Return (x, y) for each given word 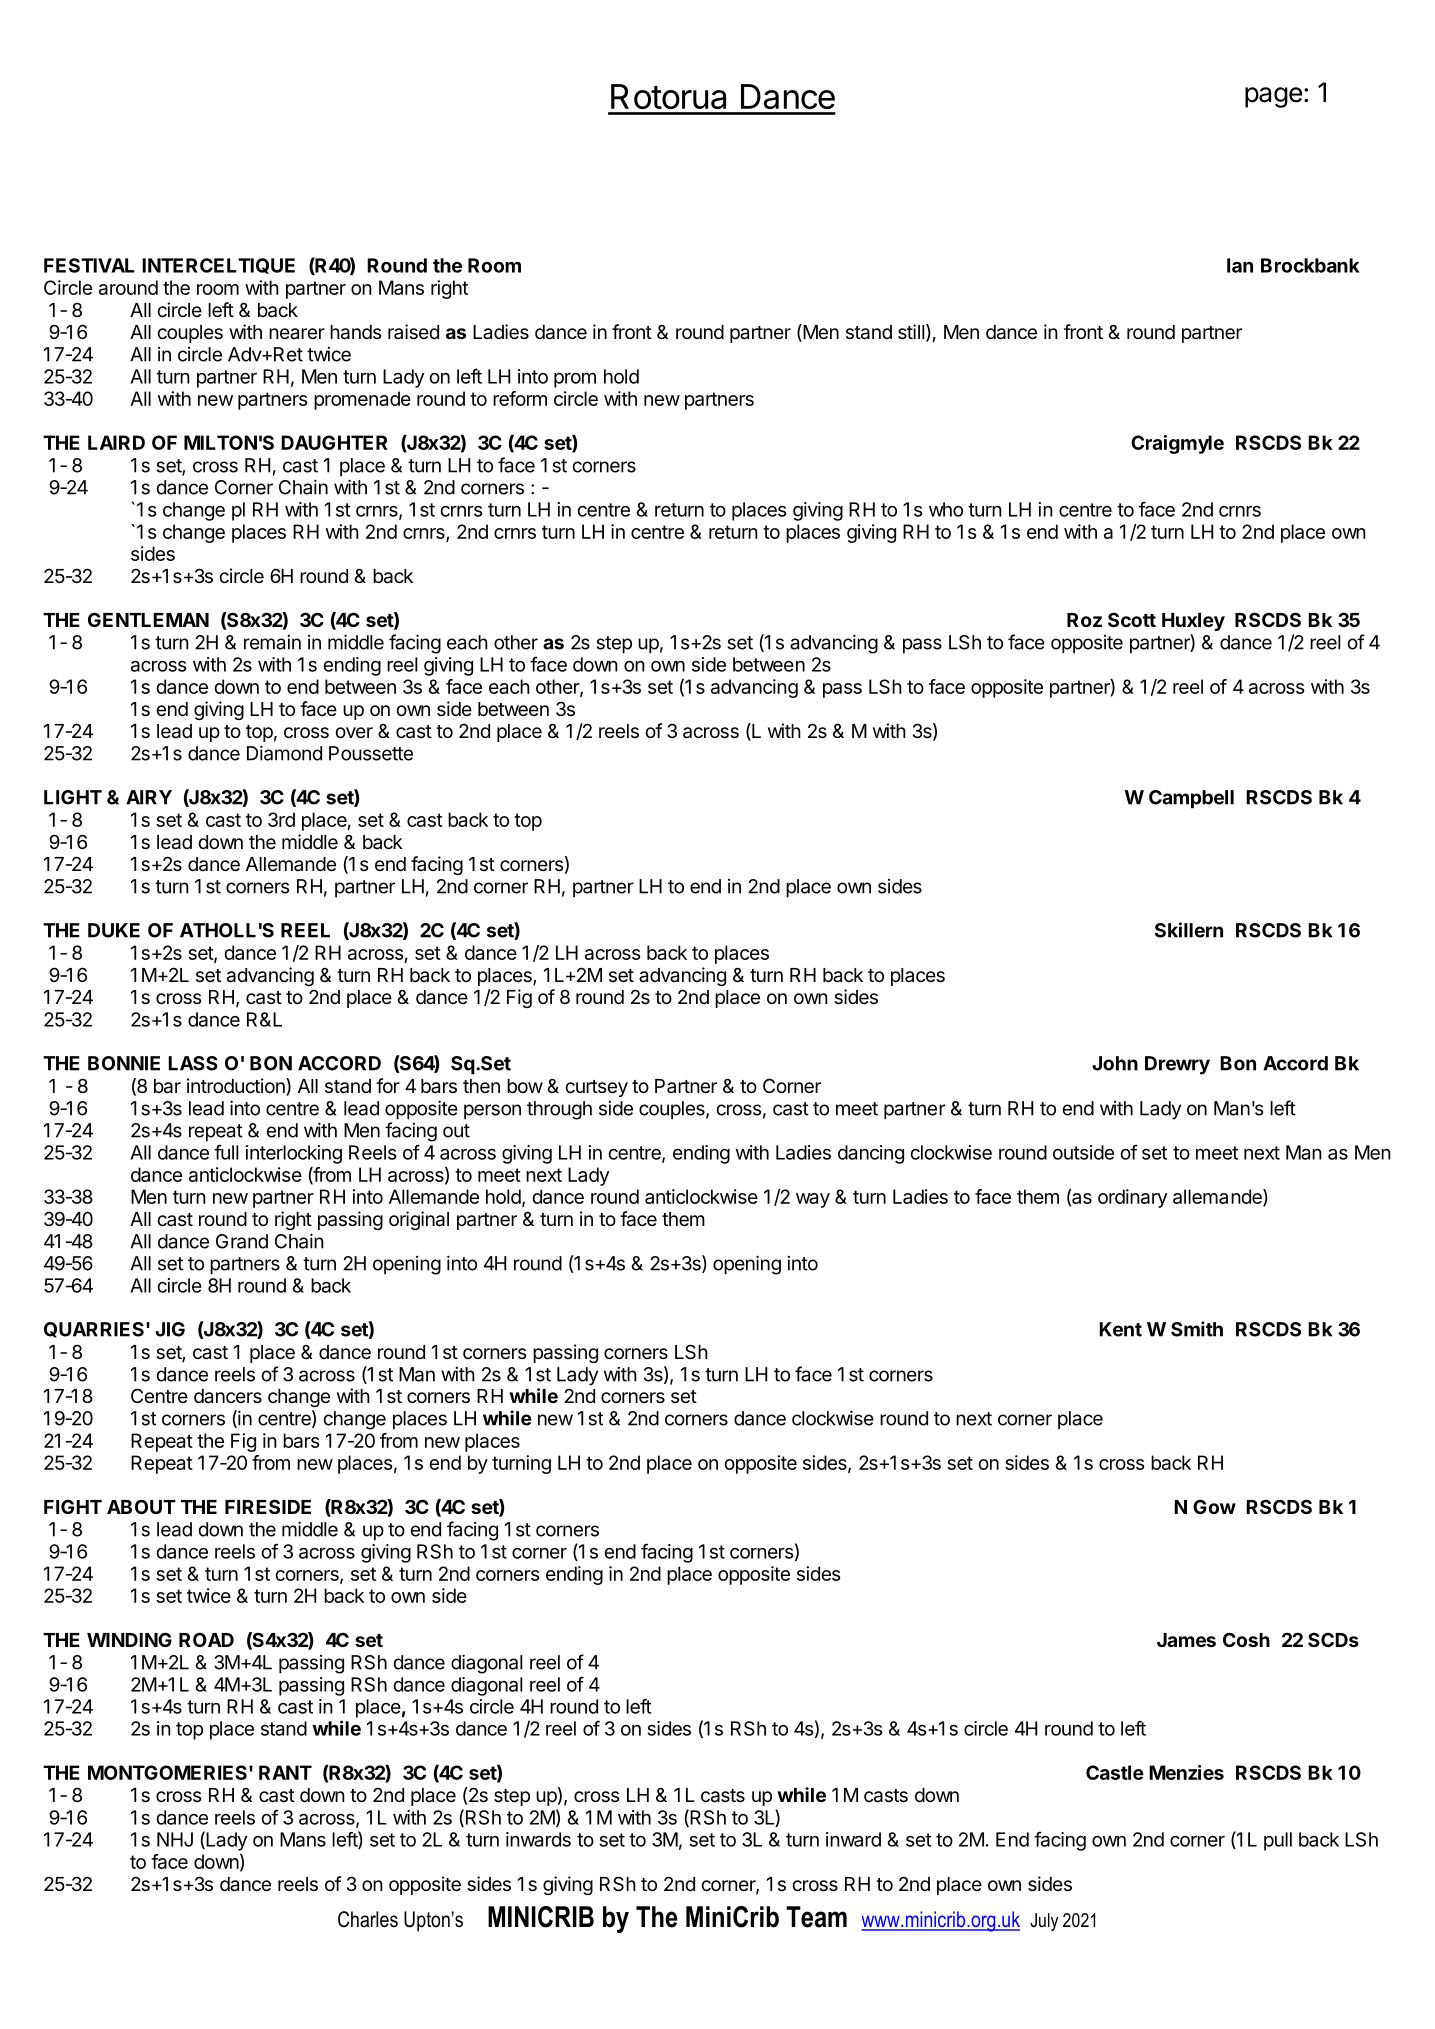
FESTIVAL (89, 265)
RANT (285, 1772)
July (1044, 1922)
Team (816, 1917)
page (1274, 97)
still (911, 332)
